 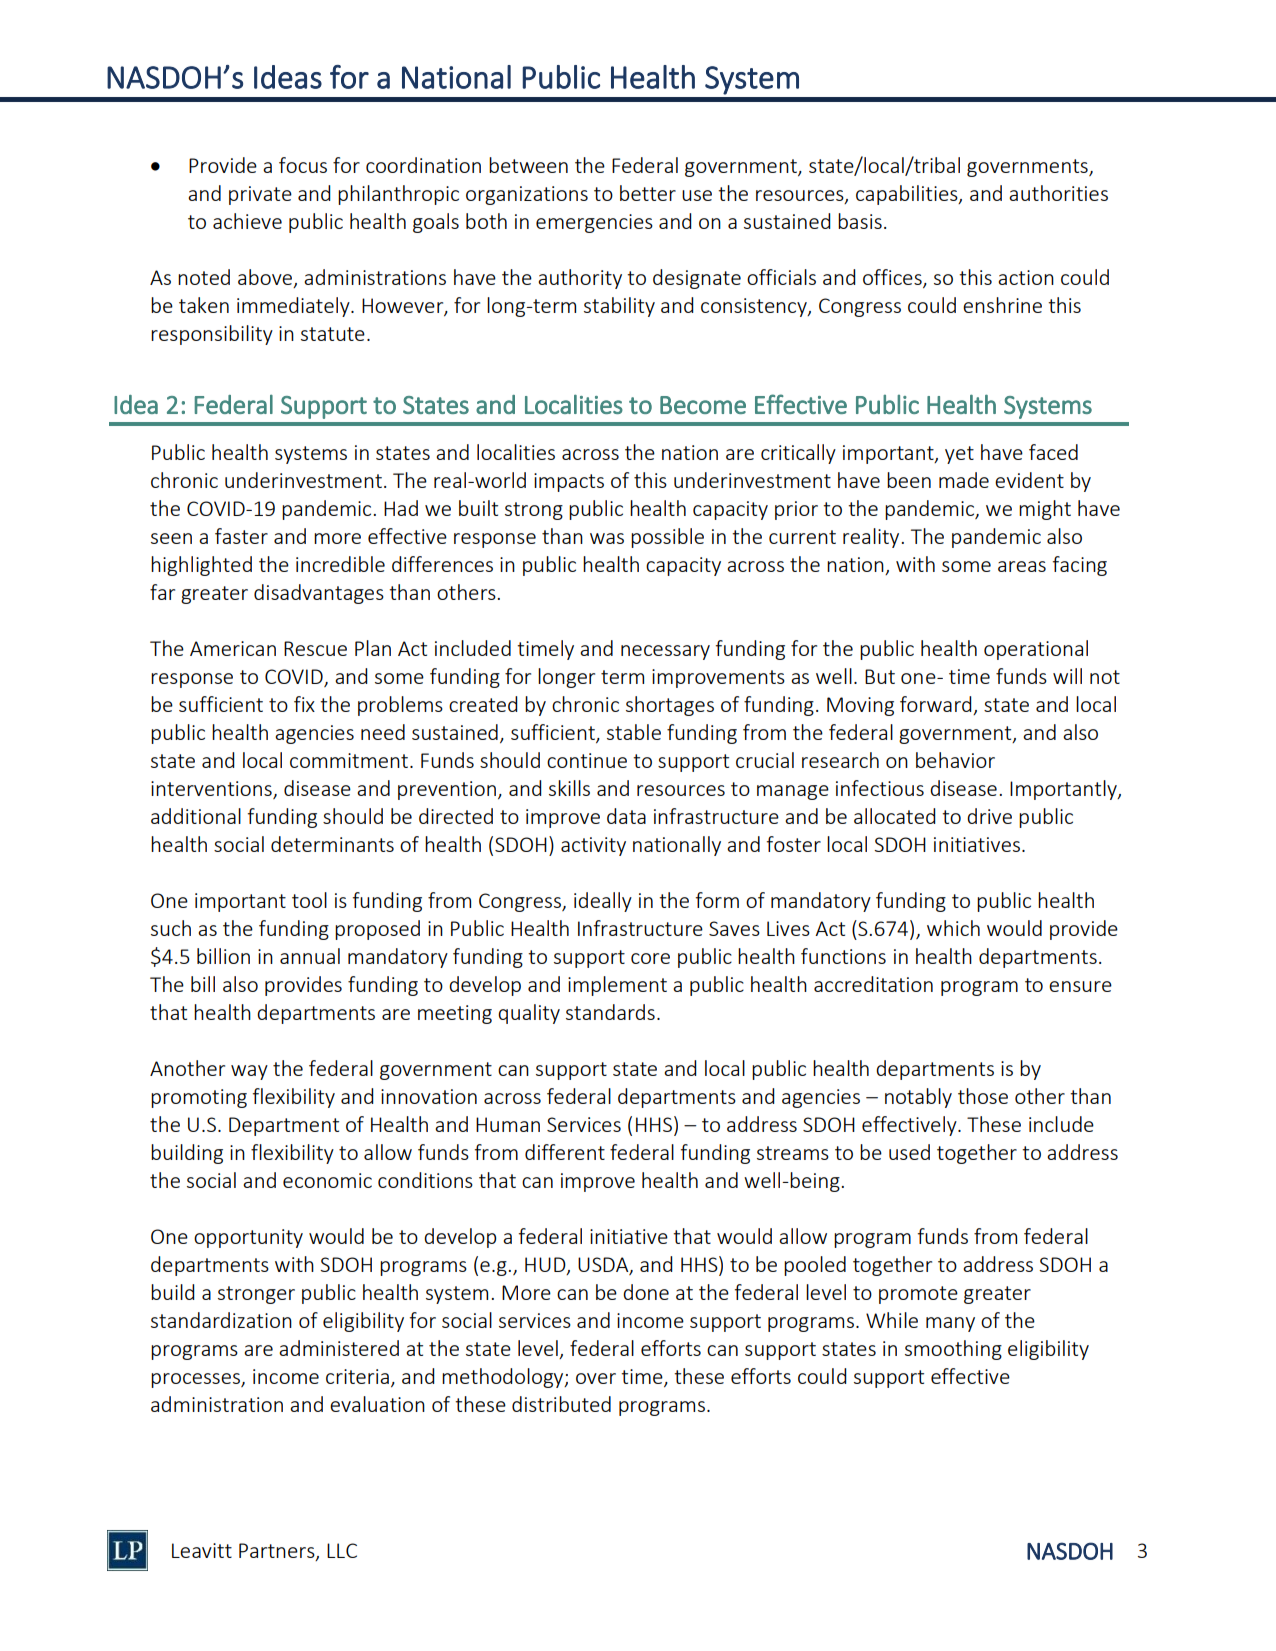 What do you see at coordinates (648, 193) in the screenshot?
I see `better` at bounding box center [648, 193].
